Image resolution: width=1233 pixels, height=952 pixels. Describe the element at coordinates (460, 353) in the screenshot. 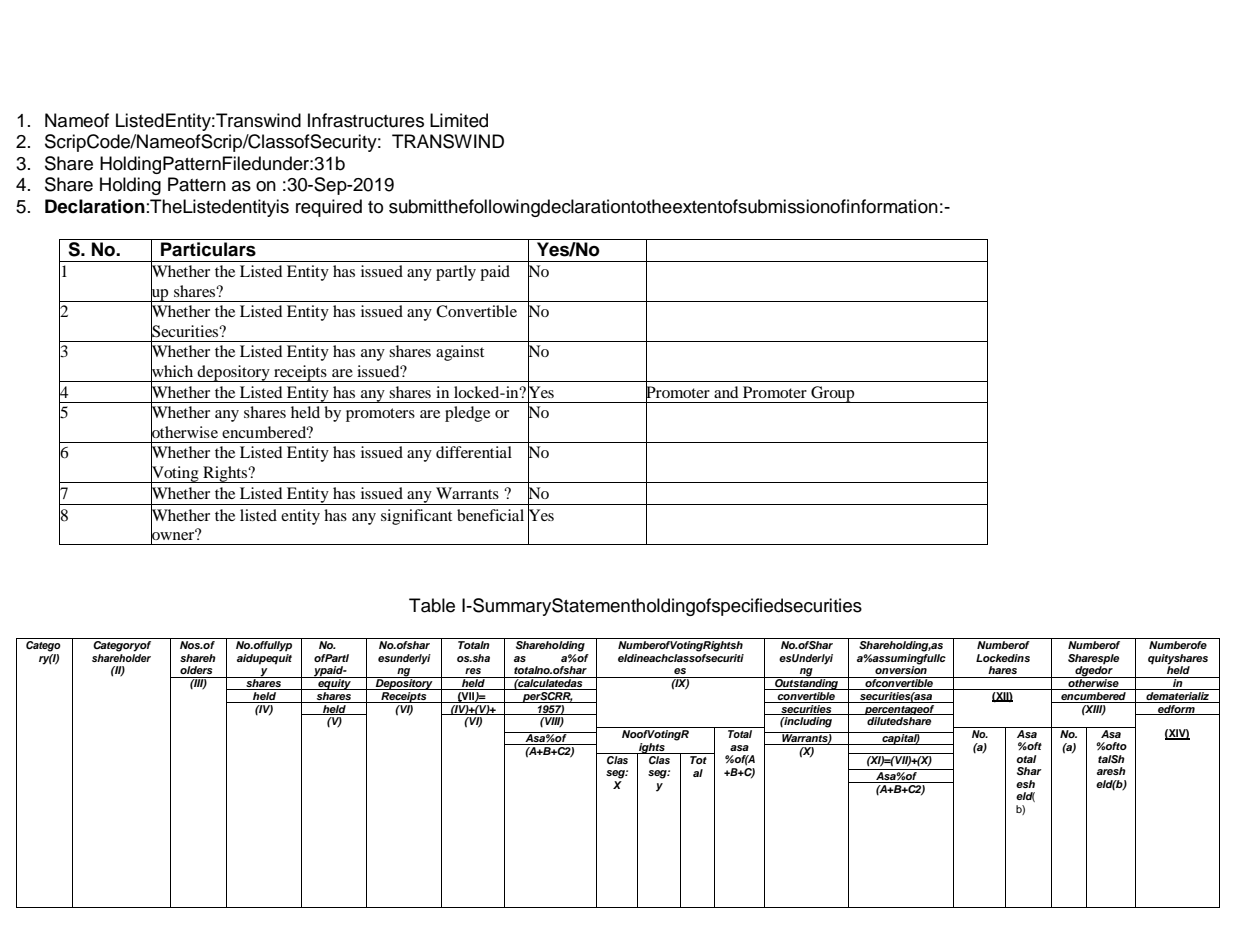

I see `against` at that location.
